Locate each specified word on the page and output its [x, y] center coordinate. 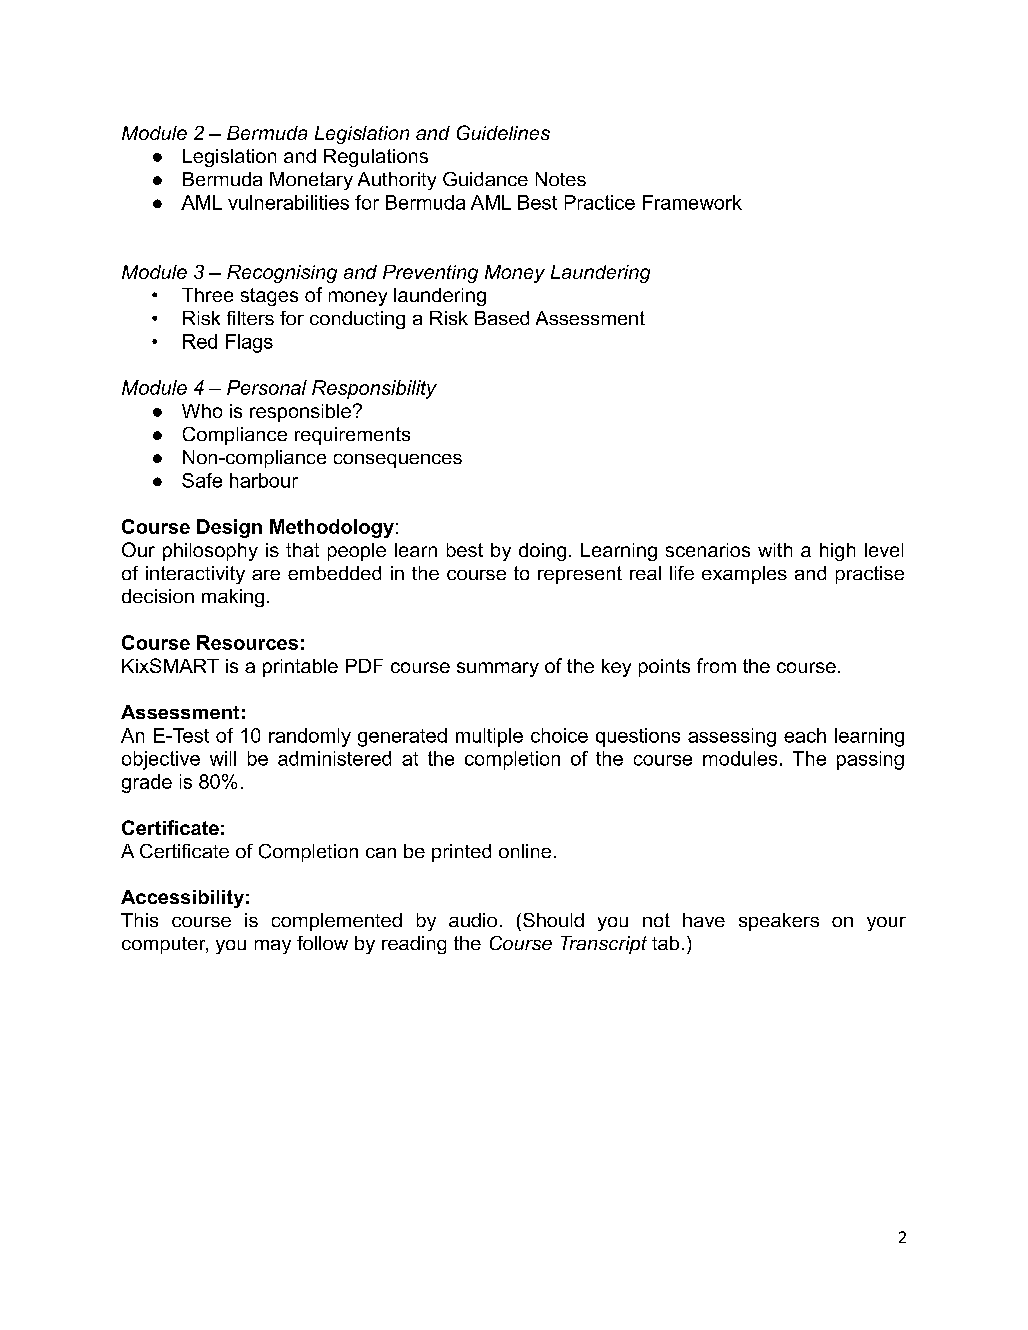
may [273, 947]
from [716, 665]
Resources [247, 642]
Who [202, 411]
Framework [692, 202]
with [775, 550]
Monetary [311, 181]
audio [473, 920]
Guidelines [503, 132]
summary [498, 669]
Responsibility [374, 389]
